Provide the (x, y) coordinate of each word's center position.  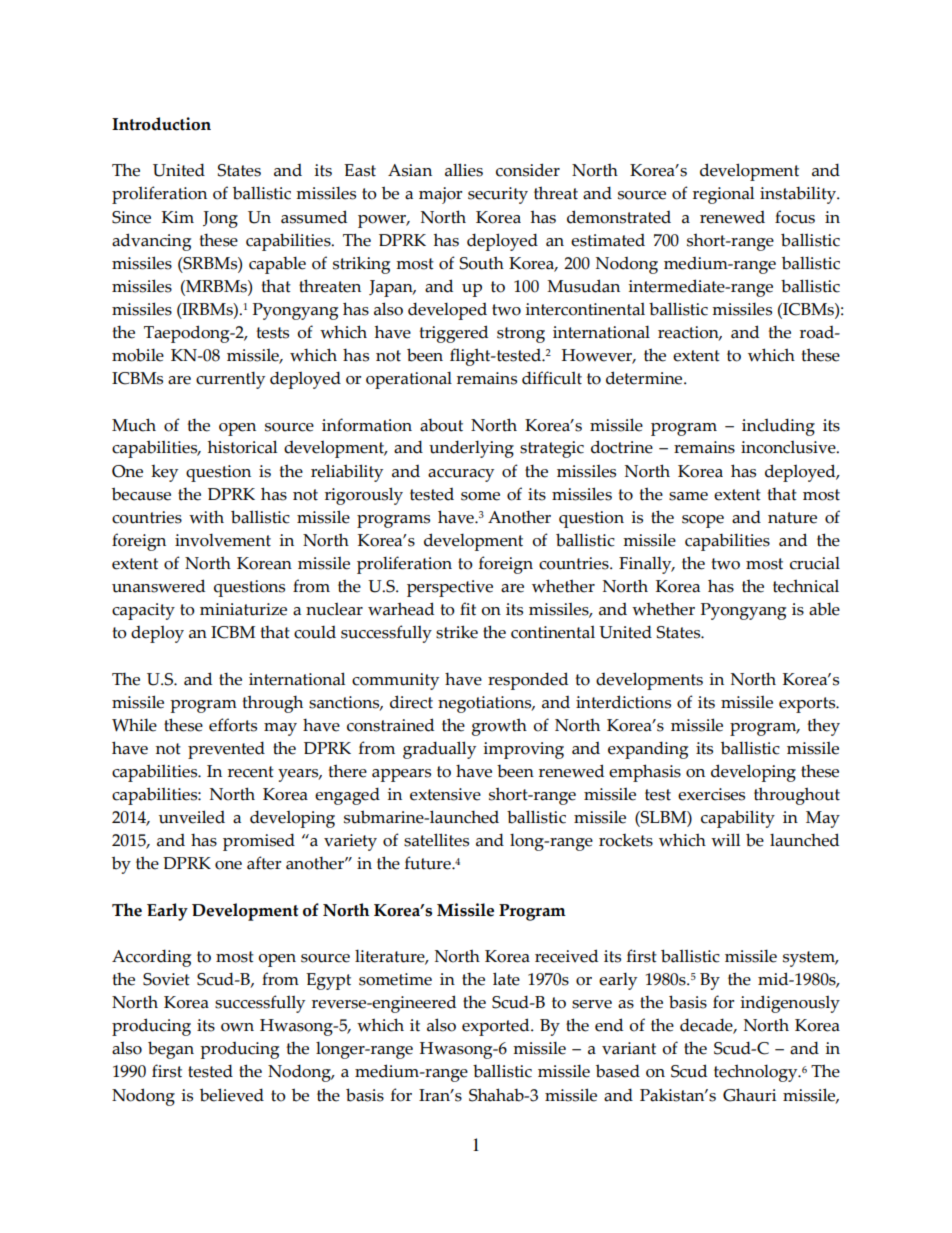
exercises (711, 794)
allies (464, 170)
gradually (439, 750)
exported (497, 1027)
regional (723, 195)
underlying (471, 449)
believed (232, 1095)
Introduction (161, 124)
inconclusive (789, 447)
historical (242, 447)
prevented (226, 750)
